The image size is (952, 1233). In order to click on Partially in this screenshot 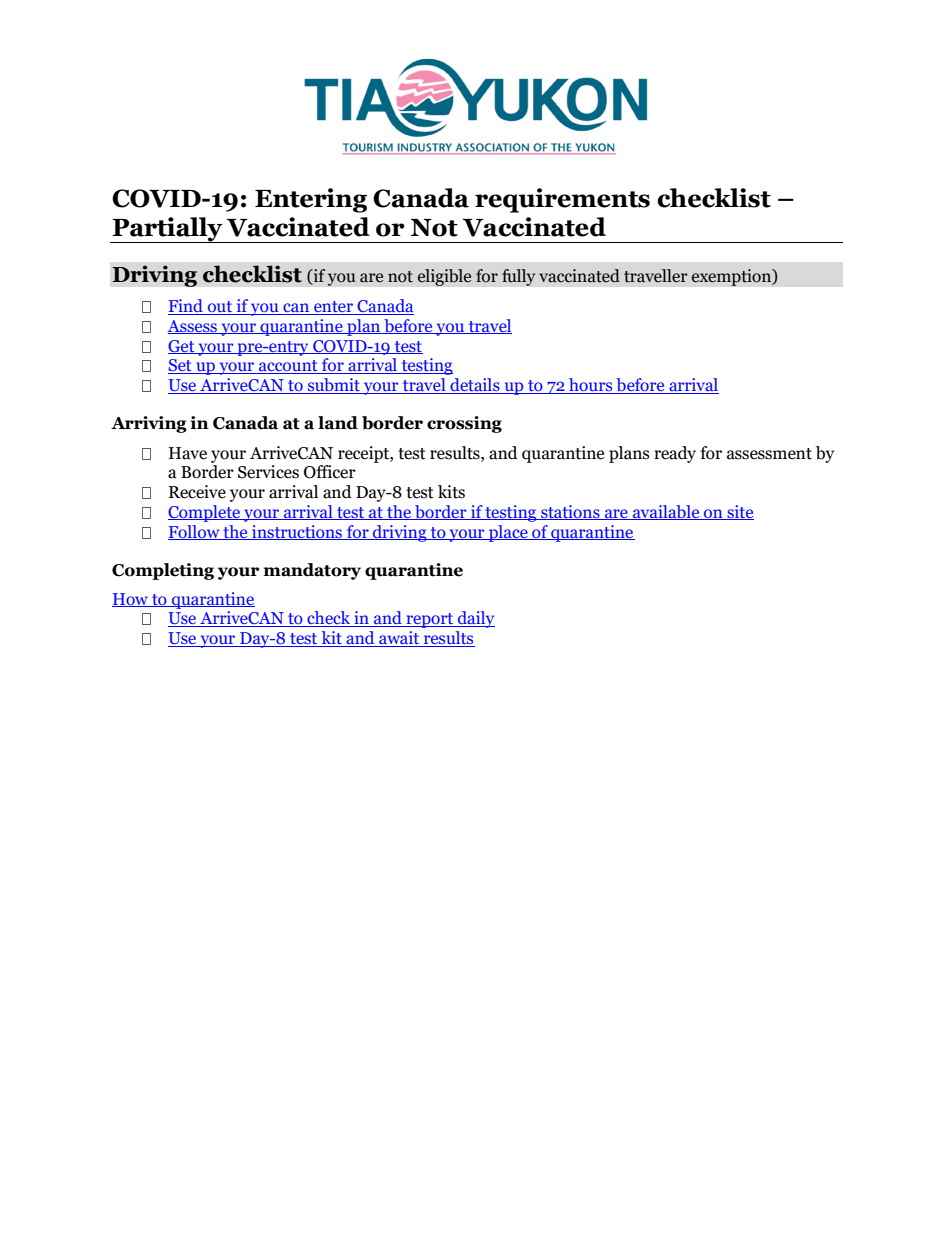, I will do `click(167, 230)`.
